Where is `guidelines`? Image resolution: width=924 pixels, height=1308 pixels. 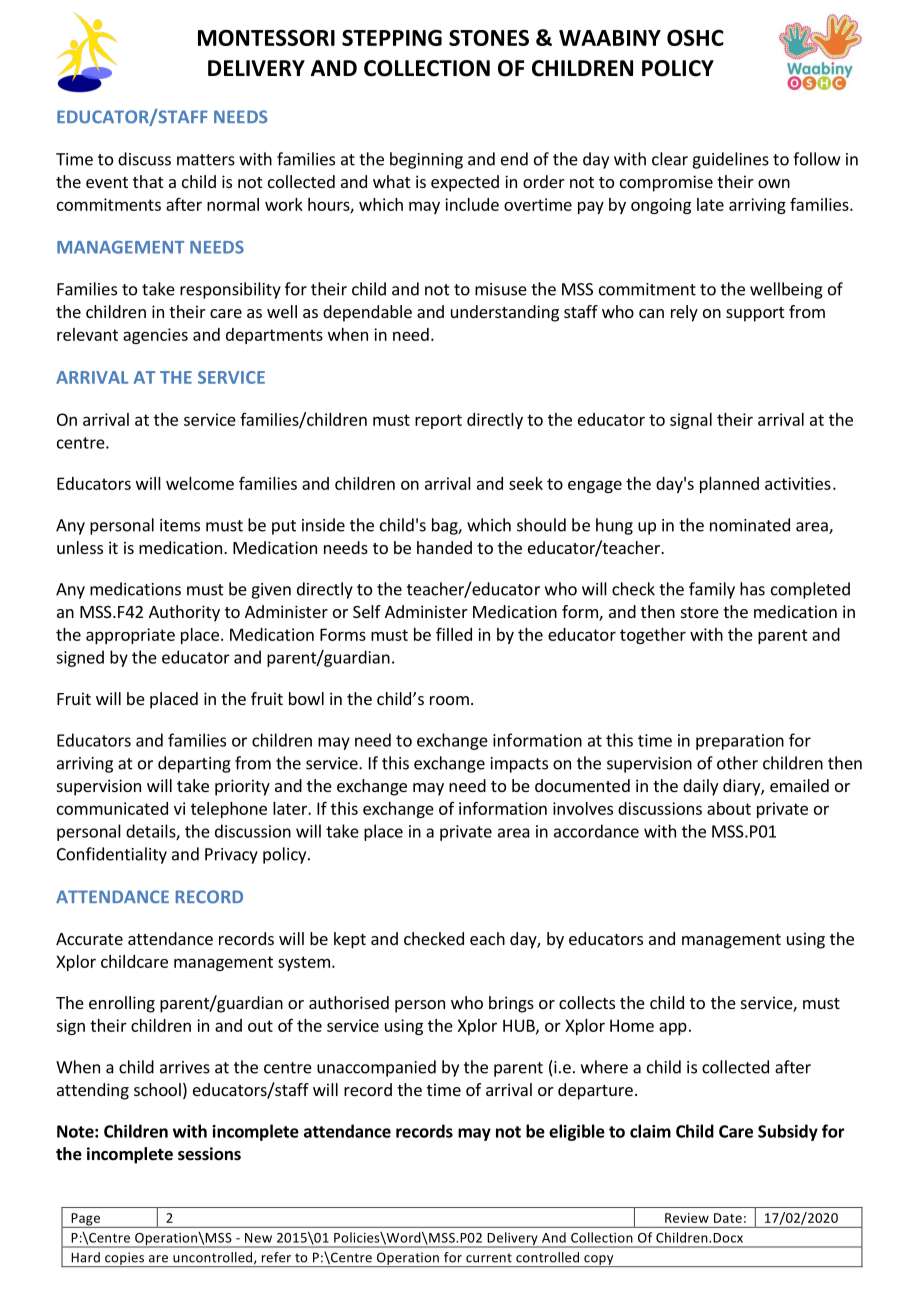 guidelines is located at coordinates (730, 160).
